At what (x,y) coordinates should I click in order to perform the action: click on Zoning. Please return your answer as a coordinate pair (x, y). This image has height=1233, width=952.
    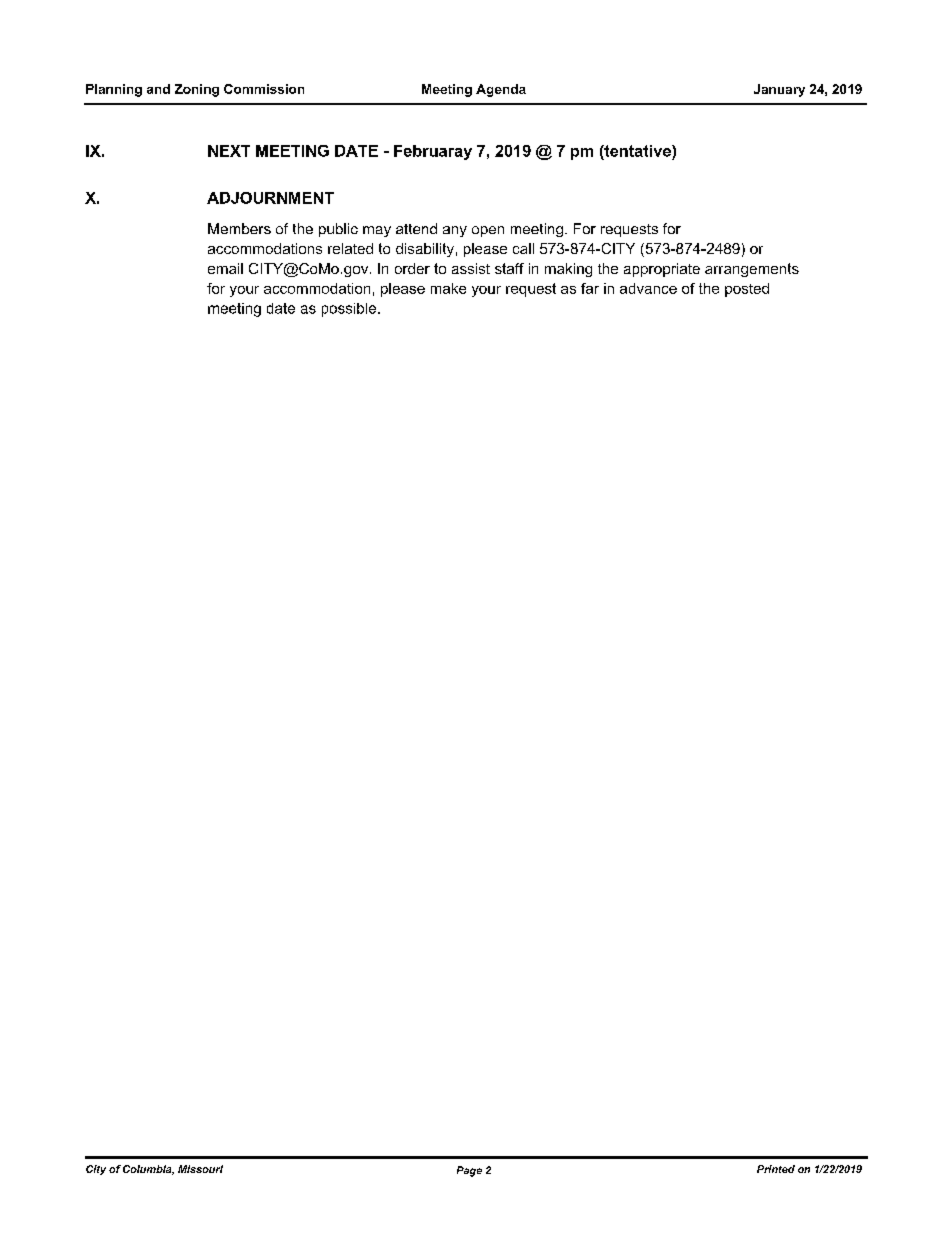
    Looking at the image, I should click on (197, 90).
